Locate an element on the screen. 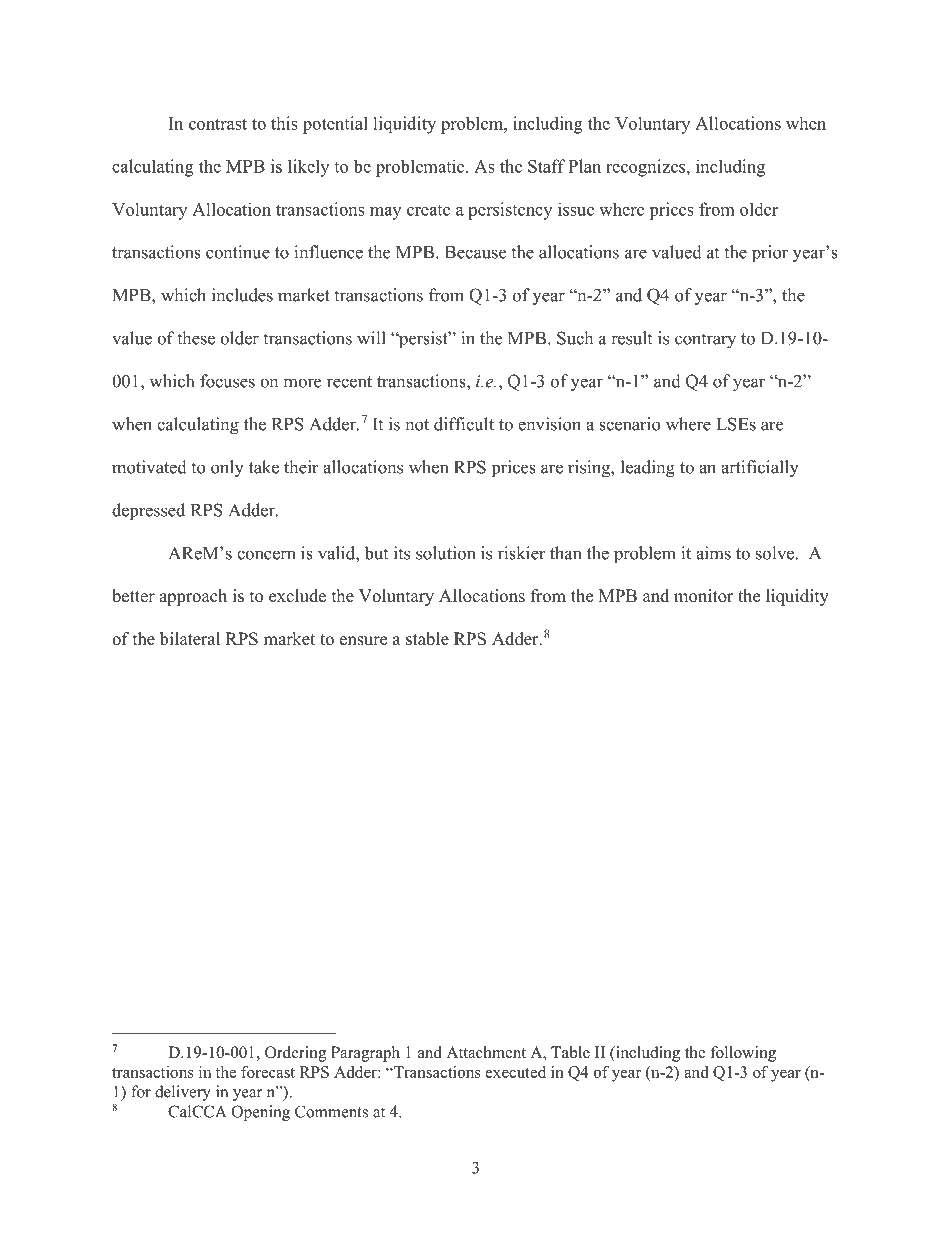 This screenshot has height=1233, width=952. contrast is located at coordinates (218, 124).
